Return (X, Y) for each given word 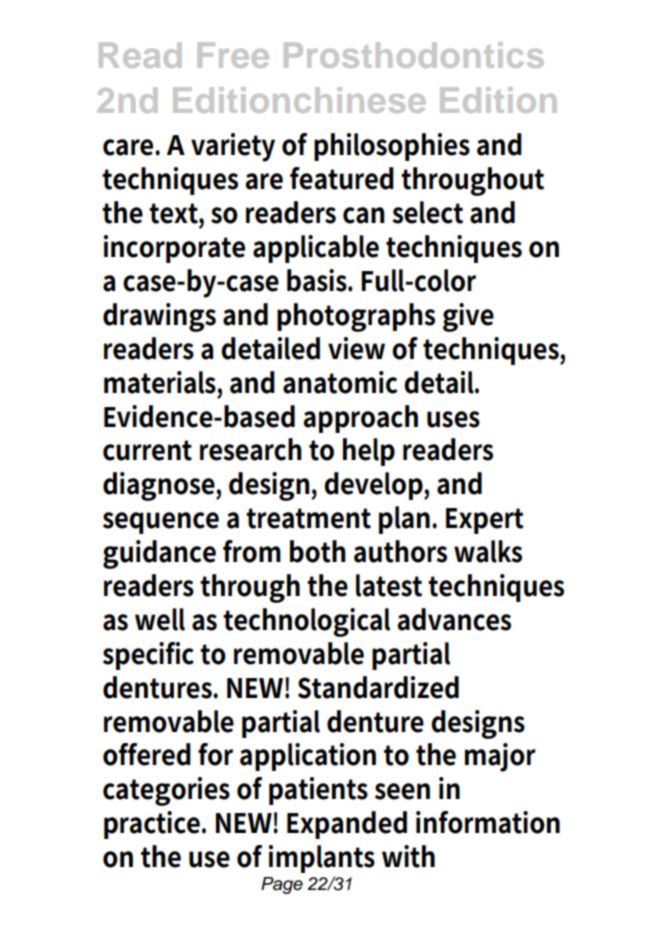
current (147, 450)
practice (153, 825)
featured (342, 178)
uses (453, 419)
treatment (308, 518)
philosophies (392, 147)
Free (233, 55)
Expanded (347, 825)
